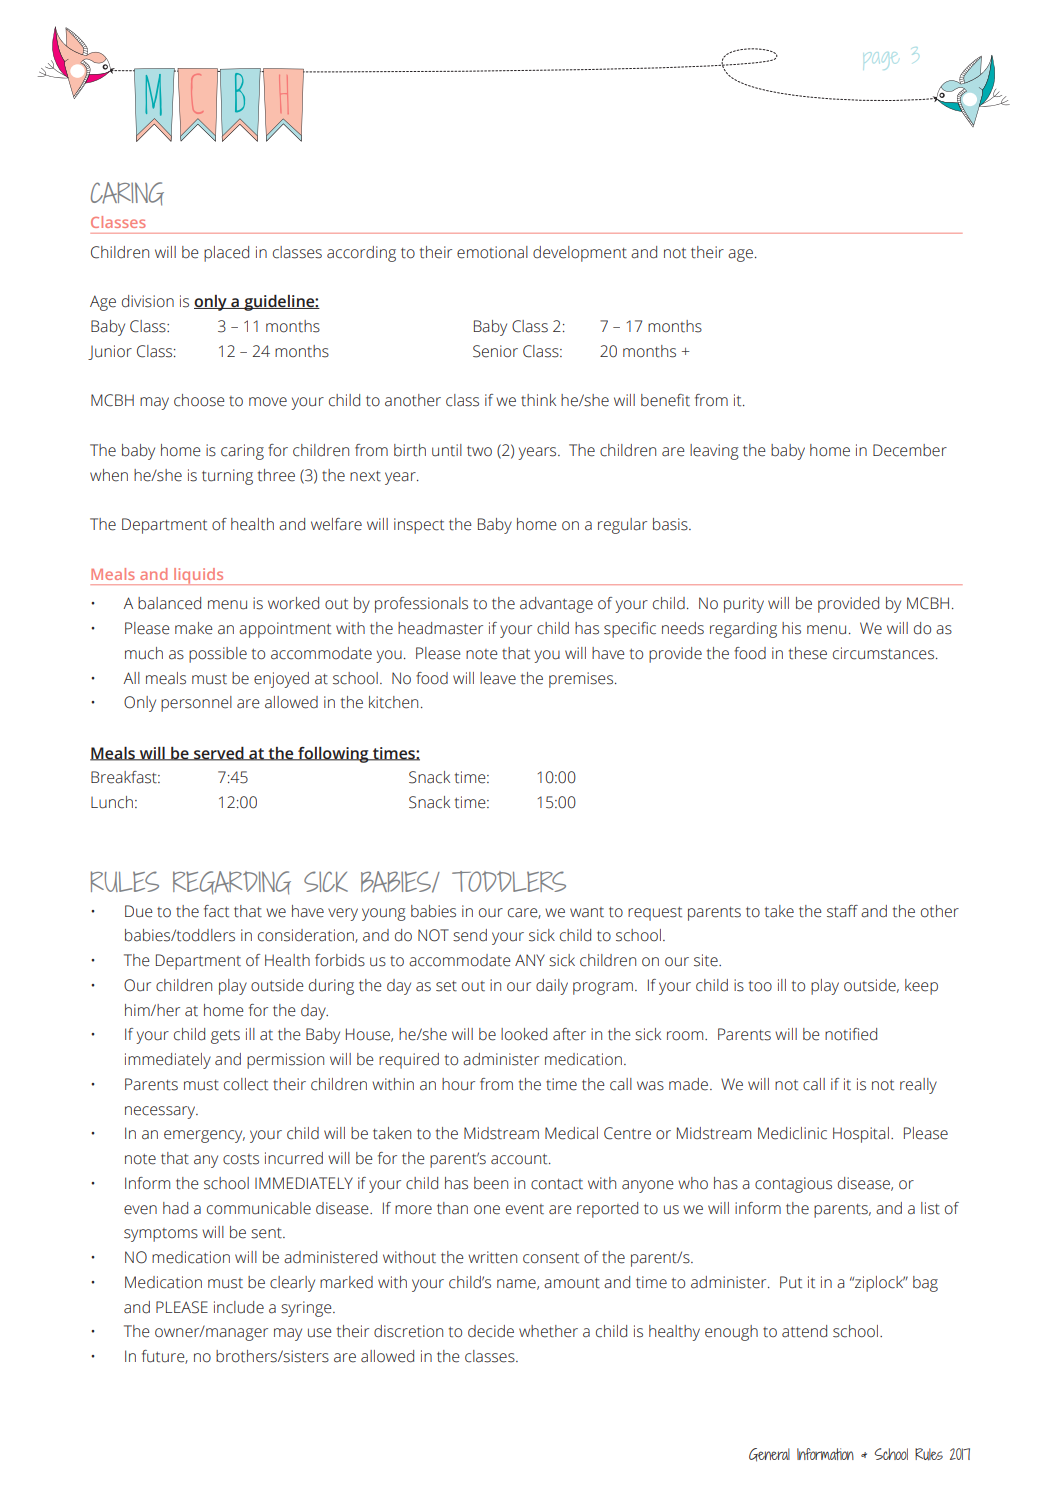 This image has width=1053, height=1489. What do you see at coordinates (491, 1331) in the image?
I see `decide` at bounding box center [491, 1331].
